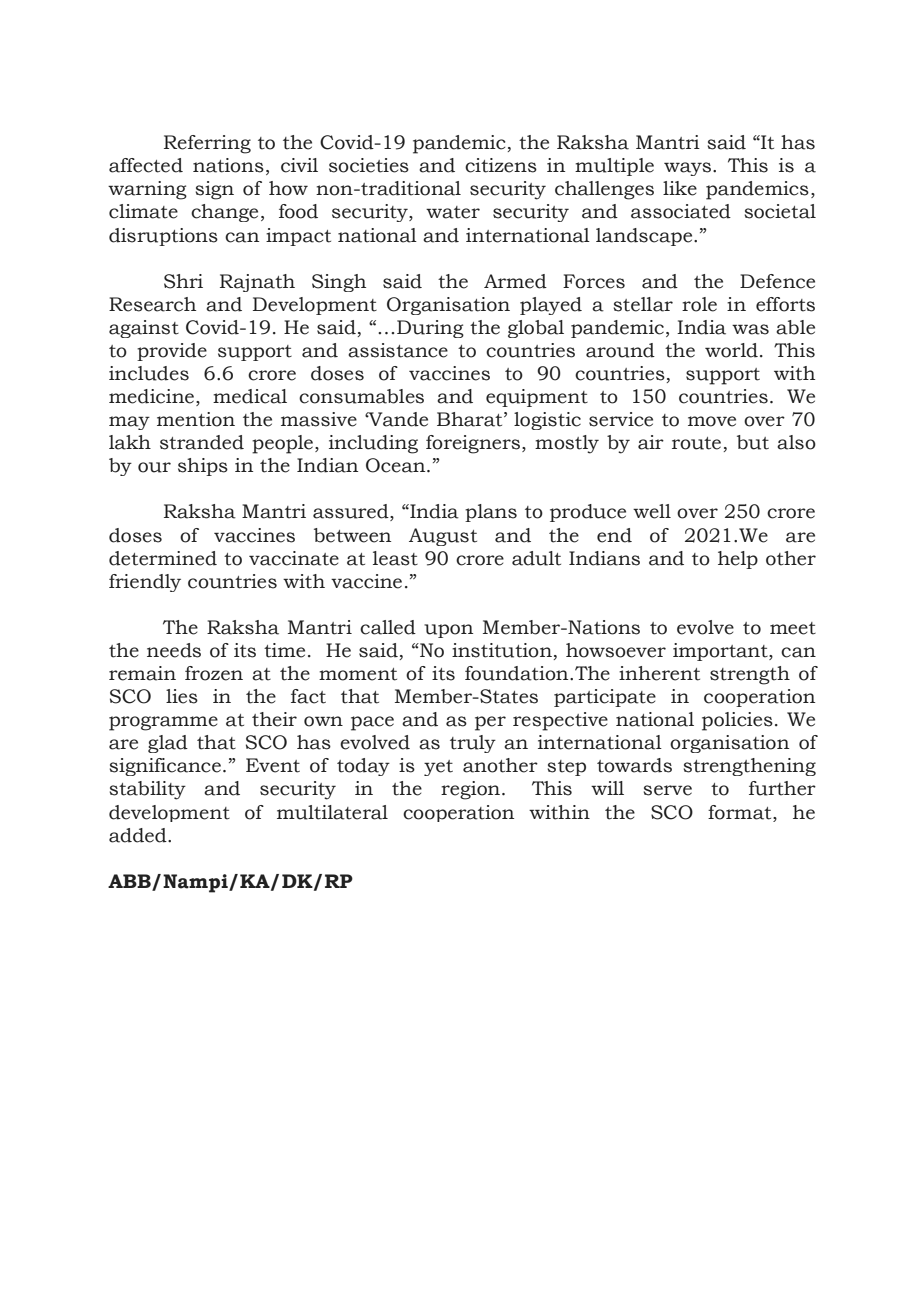 The width and height of the screenshot is (924, 1308). What do you see at coordinates (430, 329) in the screenshot?
I see `During` at bounding box center [430, 329].
